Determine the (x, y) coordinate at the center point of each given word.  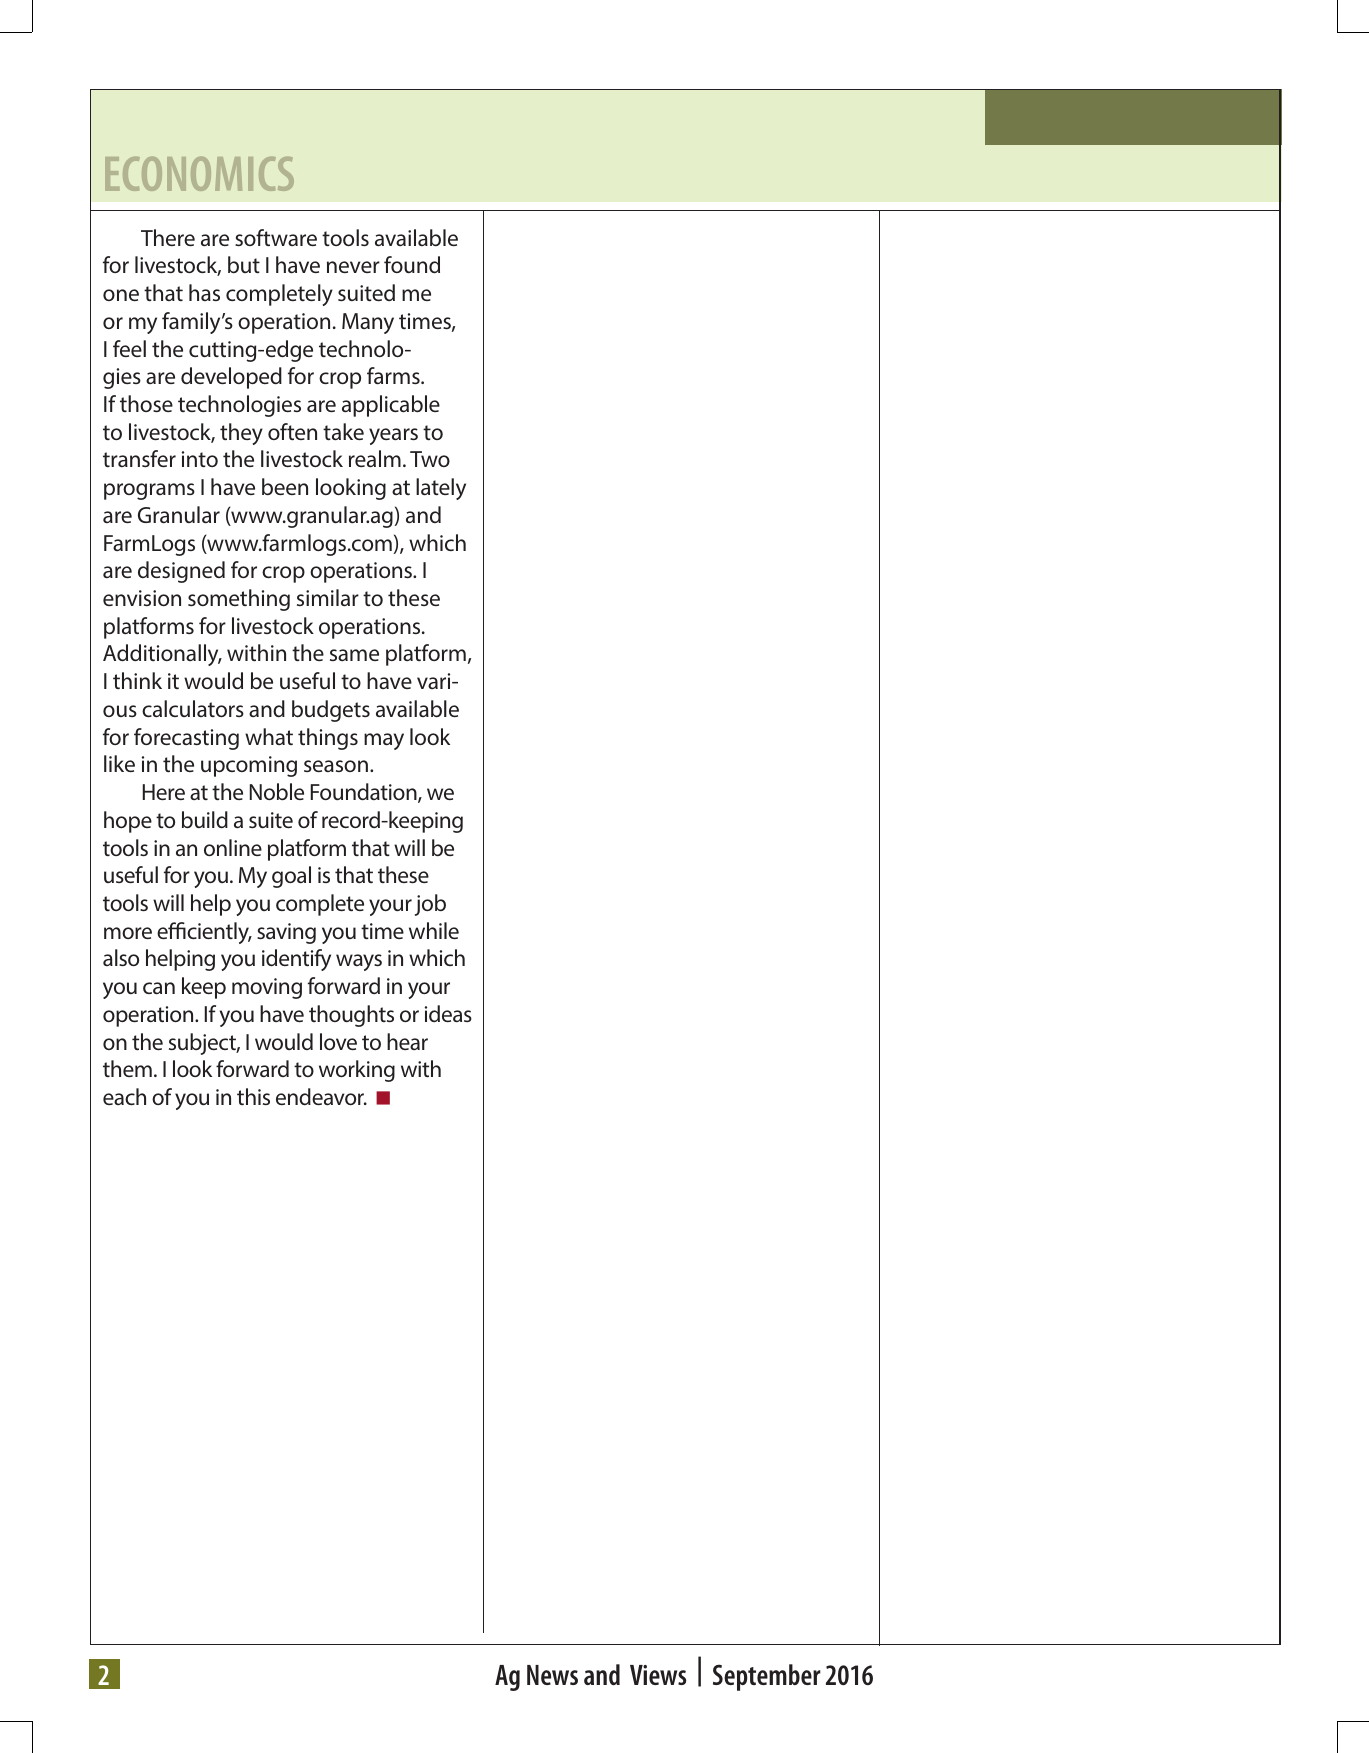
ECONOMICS (199, 173)
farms (394, 375)
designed (181, 572)
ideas (448, 1013)
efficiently (204, 933)
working (357, 1071)
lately (441, 489)
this (253, 1096)
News (552, 1675)
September (767, 1677)
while (434, 930)
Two (430, 459)
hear (407, 1041)
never (353, 267)
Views (658, 1675)
